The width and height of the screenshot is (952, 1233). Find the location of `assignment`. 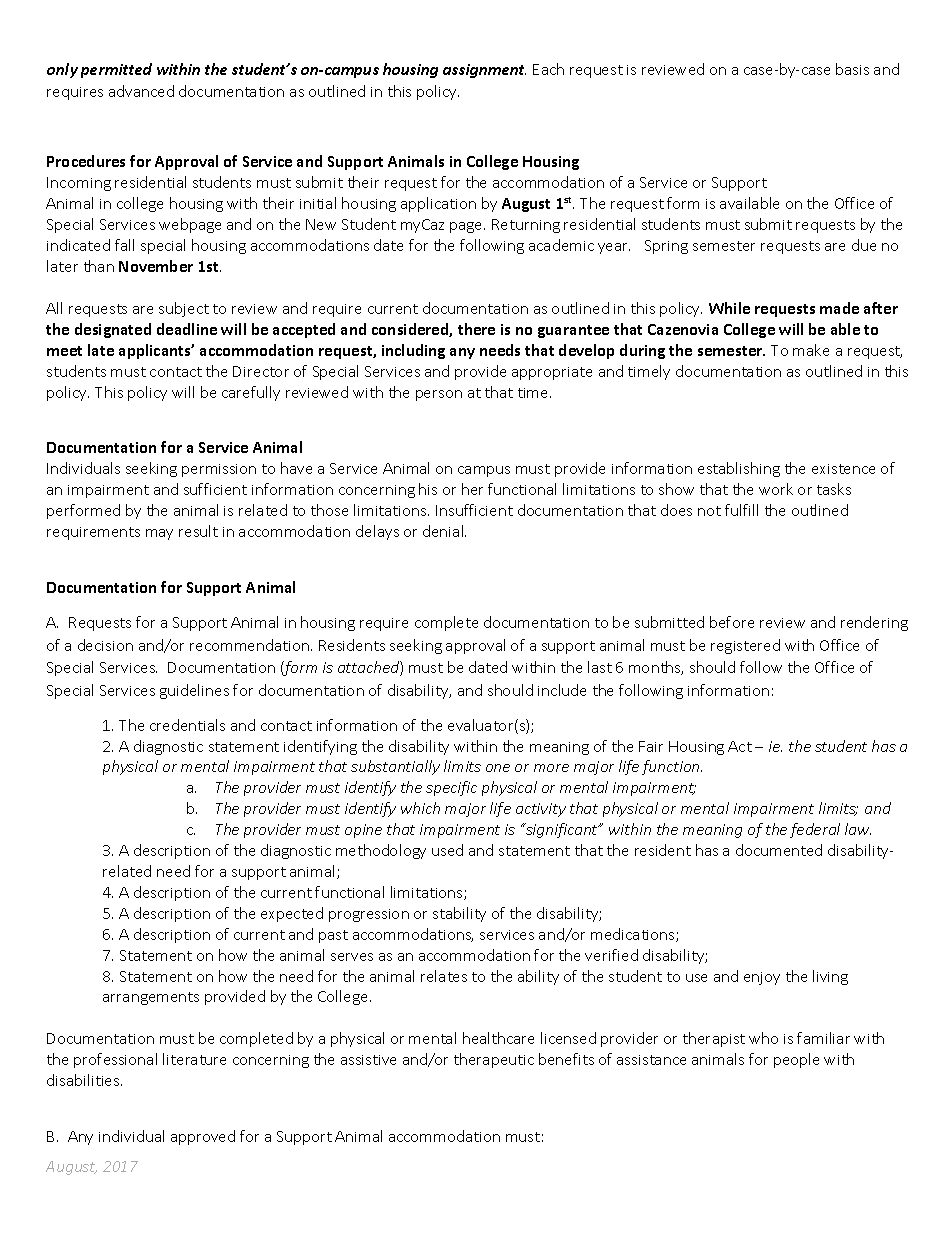

assignment is located at coordinates (484, 71).
